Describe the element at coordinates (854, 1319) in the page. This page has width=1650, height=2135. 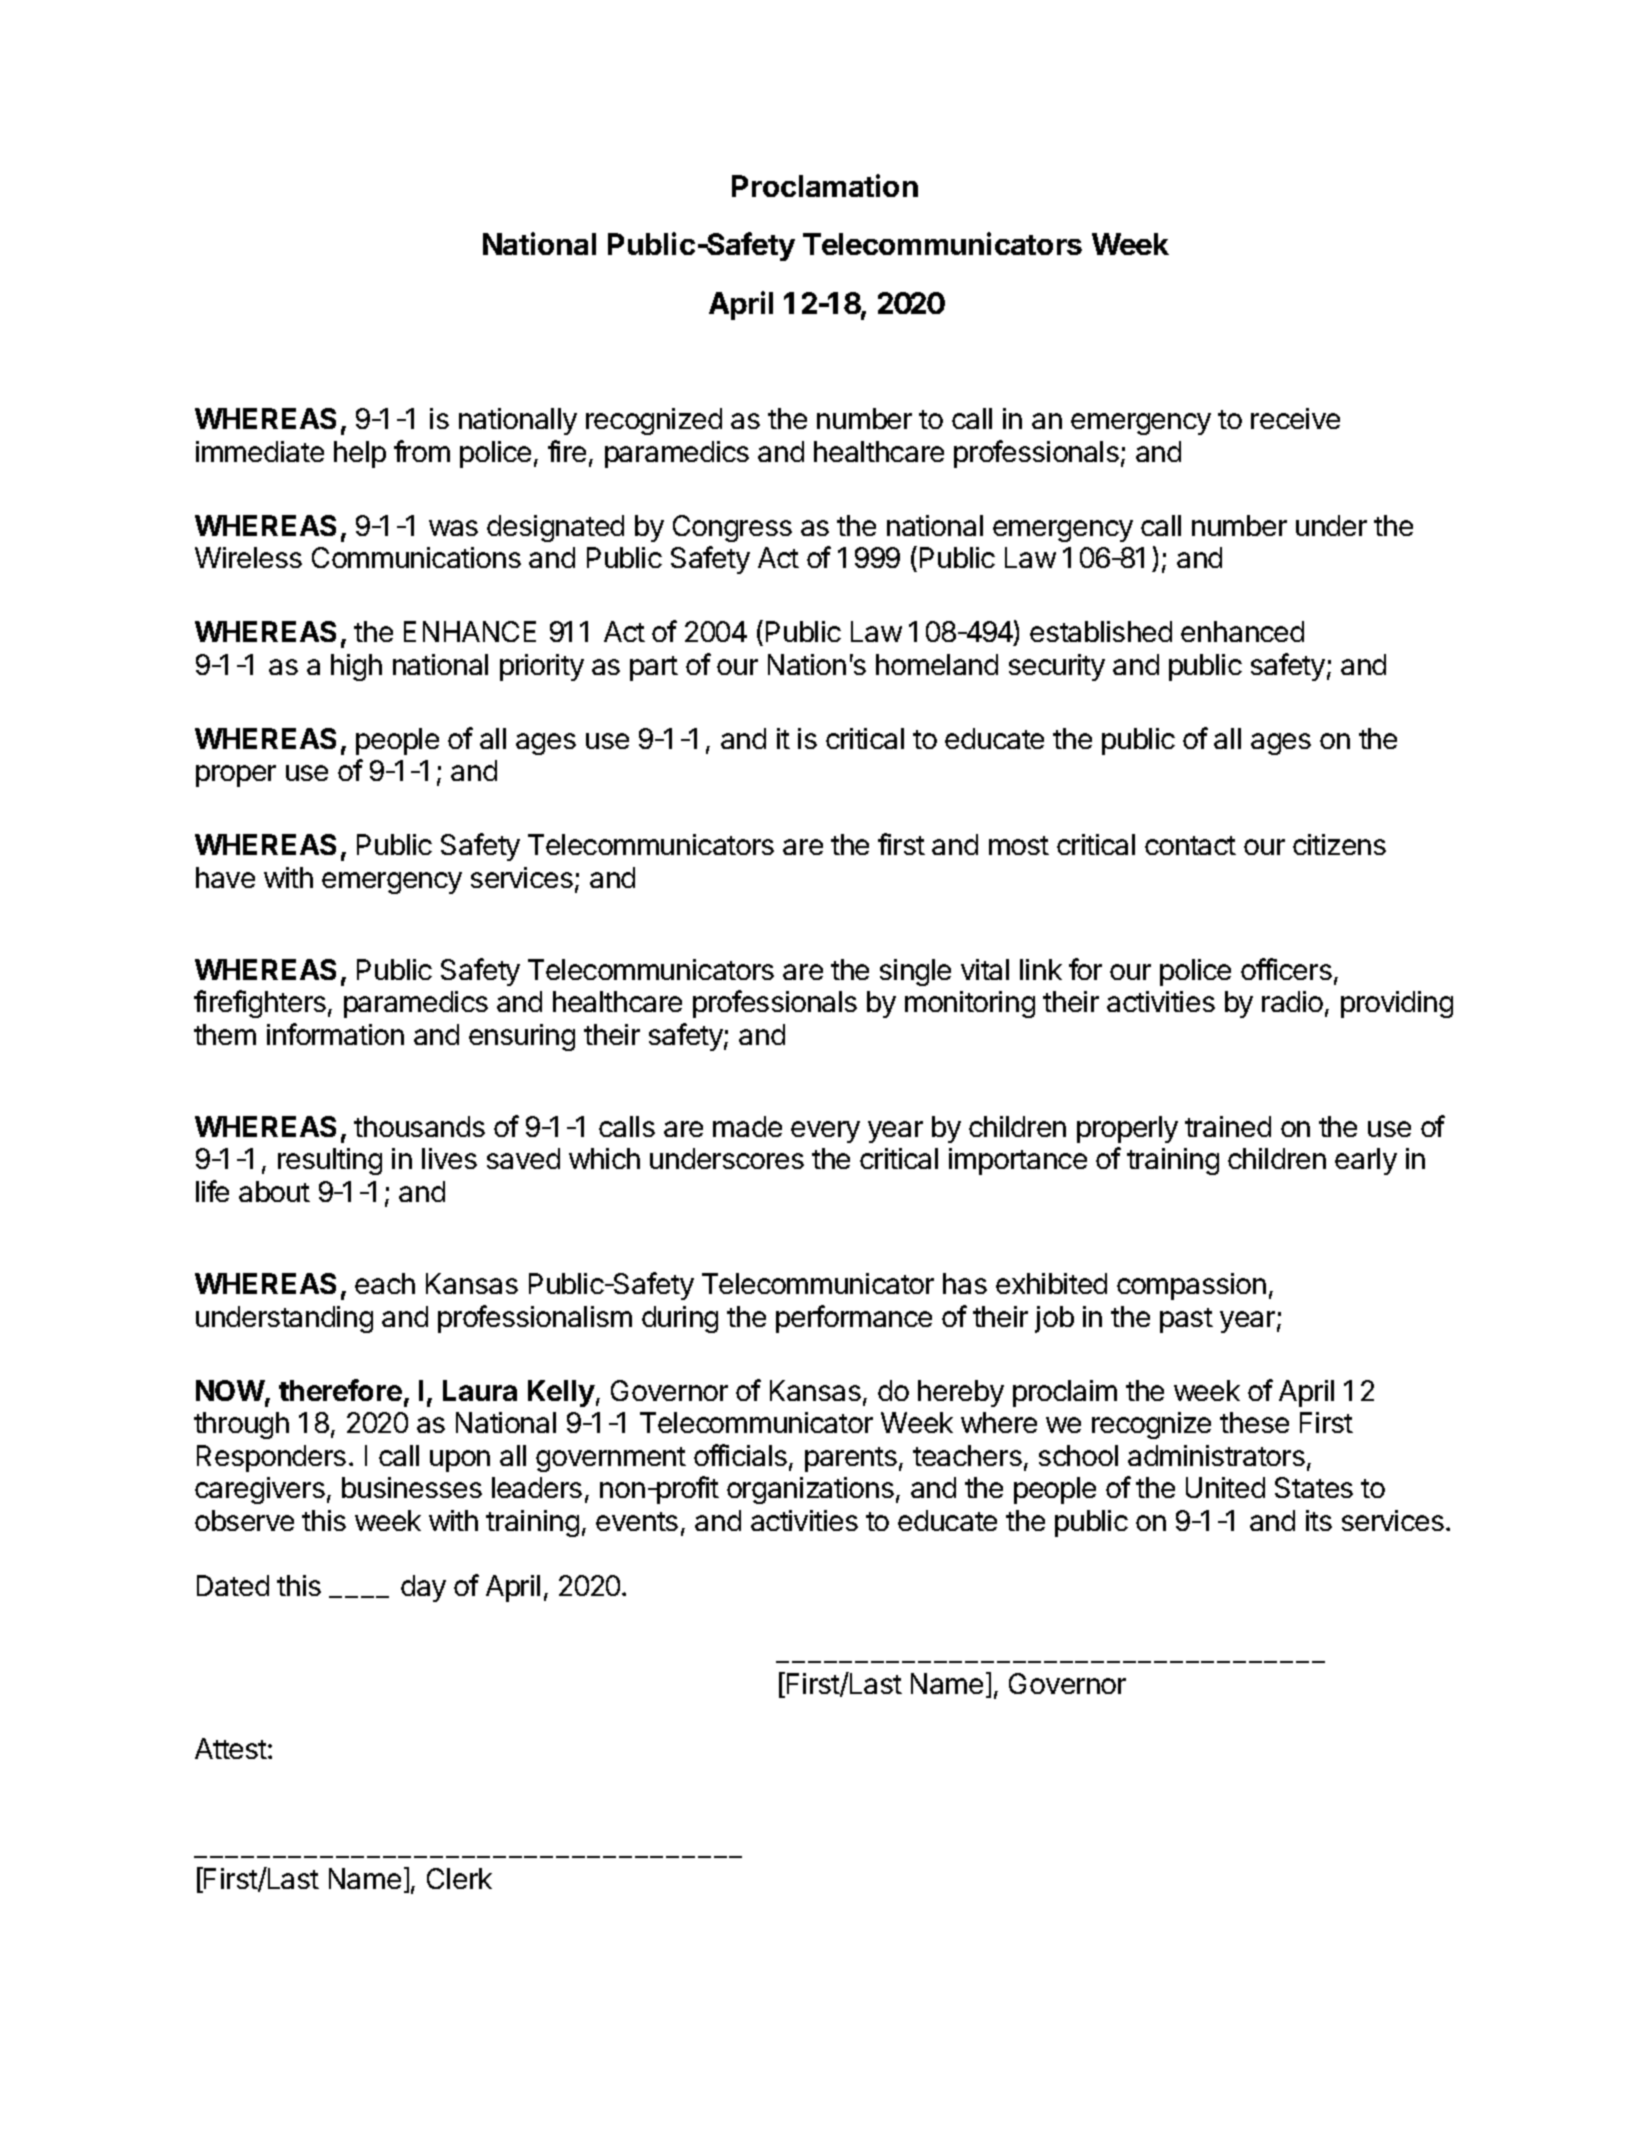
I see `performance` at that location.
